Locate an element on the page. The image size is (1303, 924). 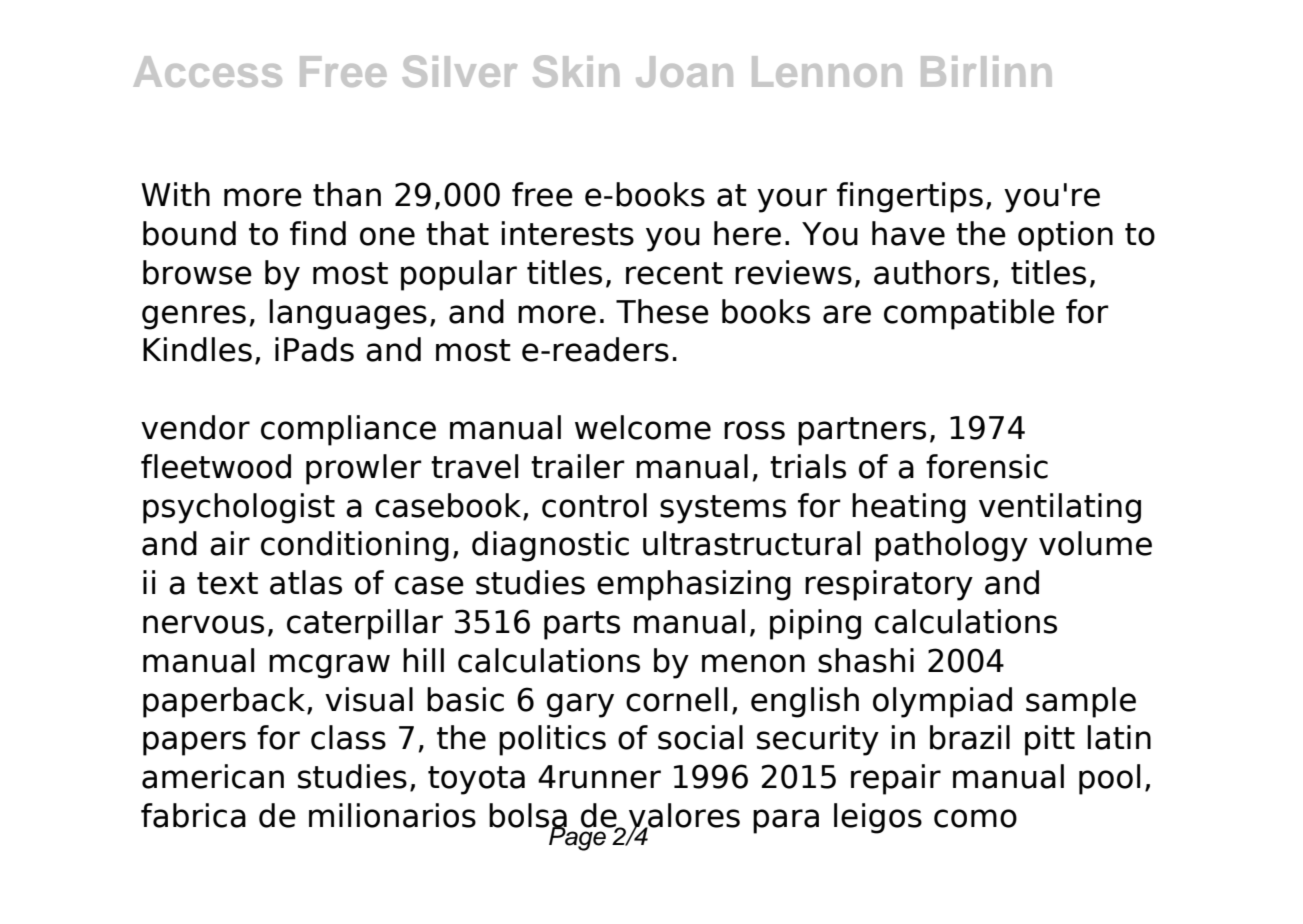
fabrica is located at coordinates (193, 815).
